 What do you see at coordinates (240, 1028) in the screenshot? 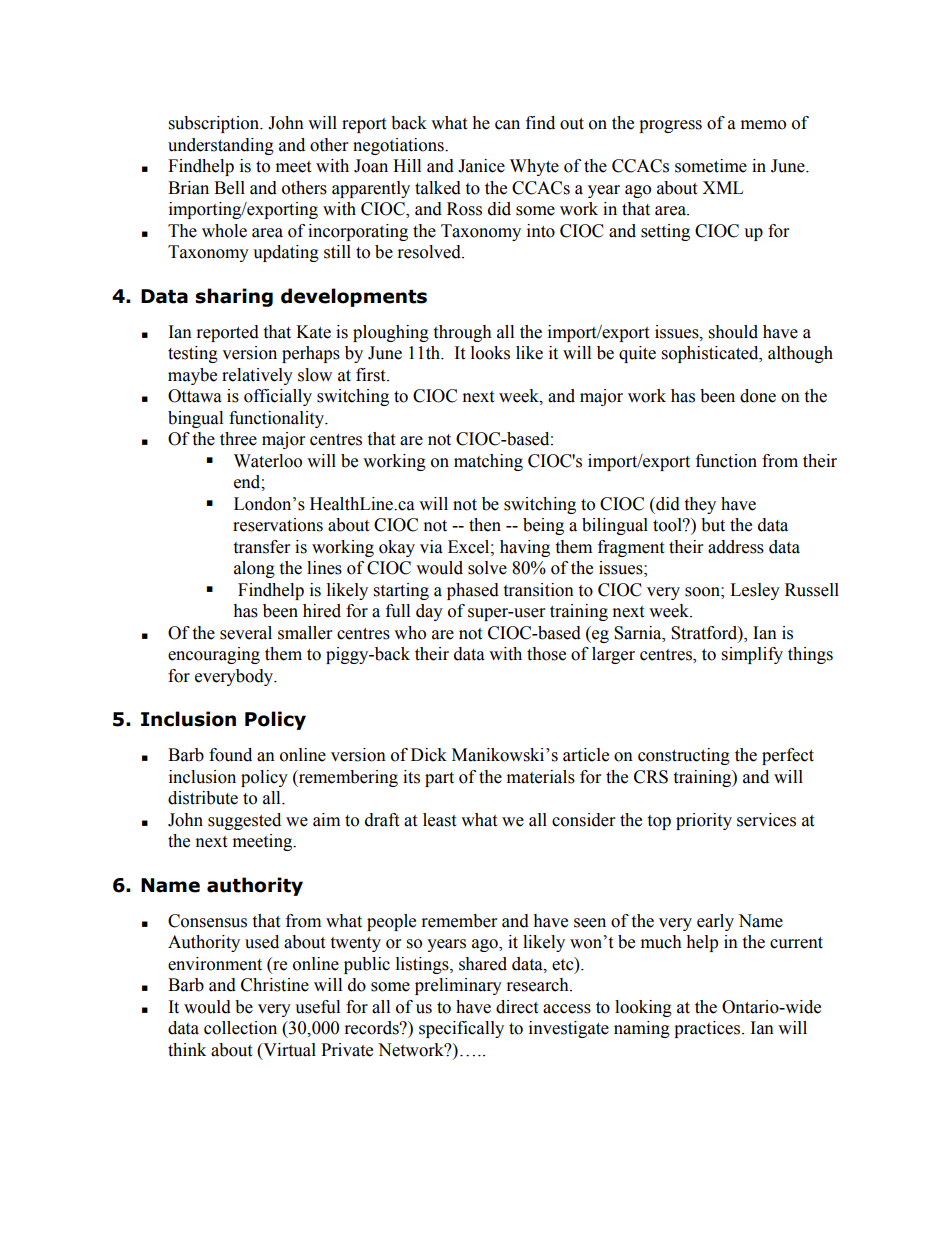
I see `collection` at bounding box center [240, 1028].
